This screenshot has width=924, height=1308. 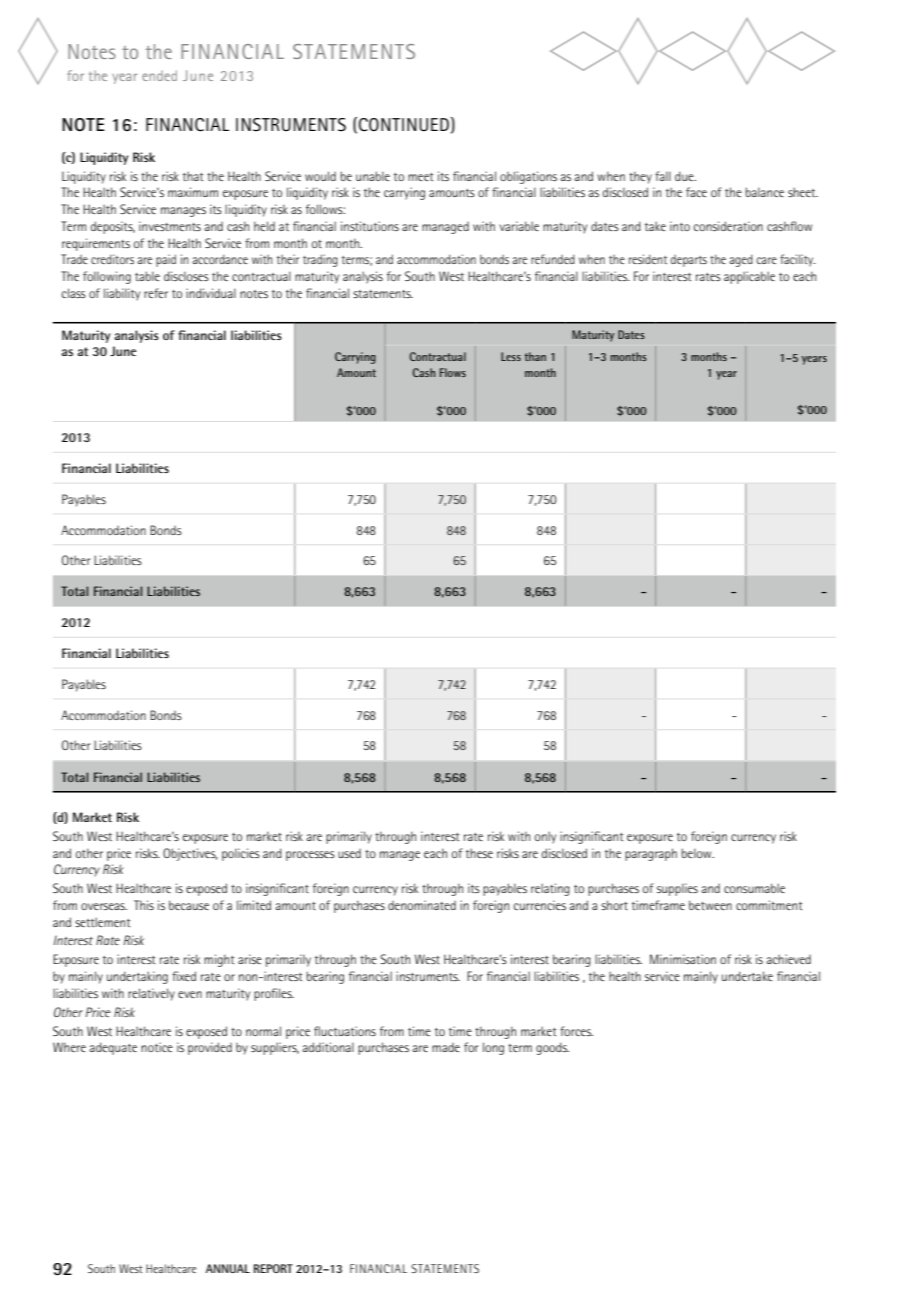 I want to click on than, so click(x=535, y=356).
